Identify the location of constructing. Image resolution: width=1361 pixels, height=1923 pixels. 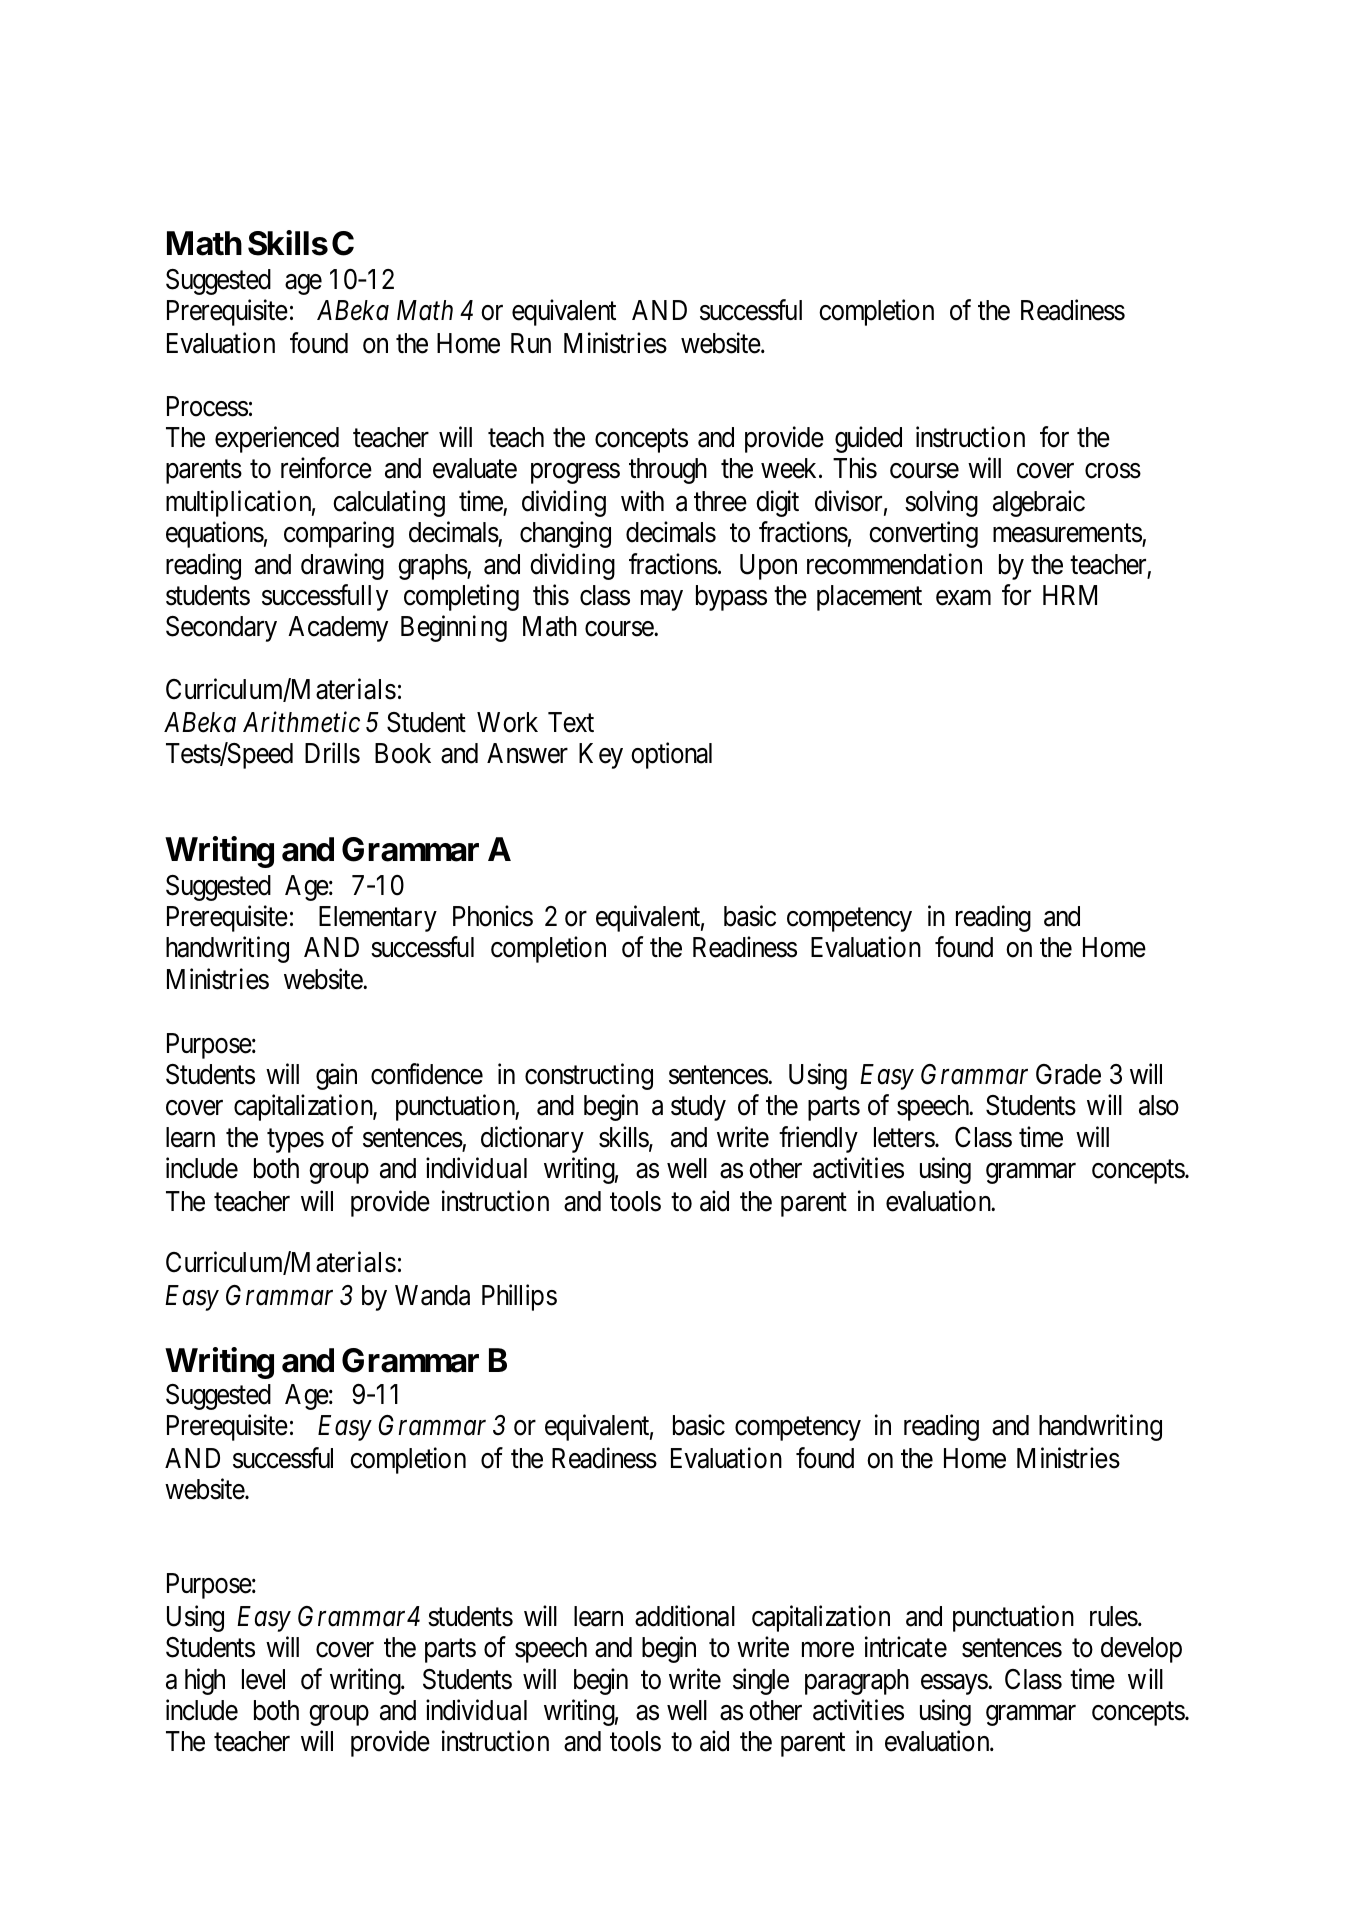
(589, 1076).
